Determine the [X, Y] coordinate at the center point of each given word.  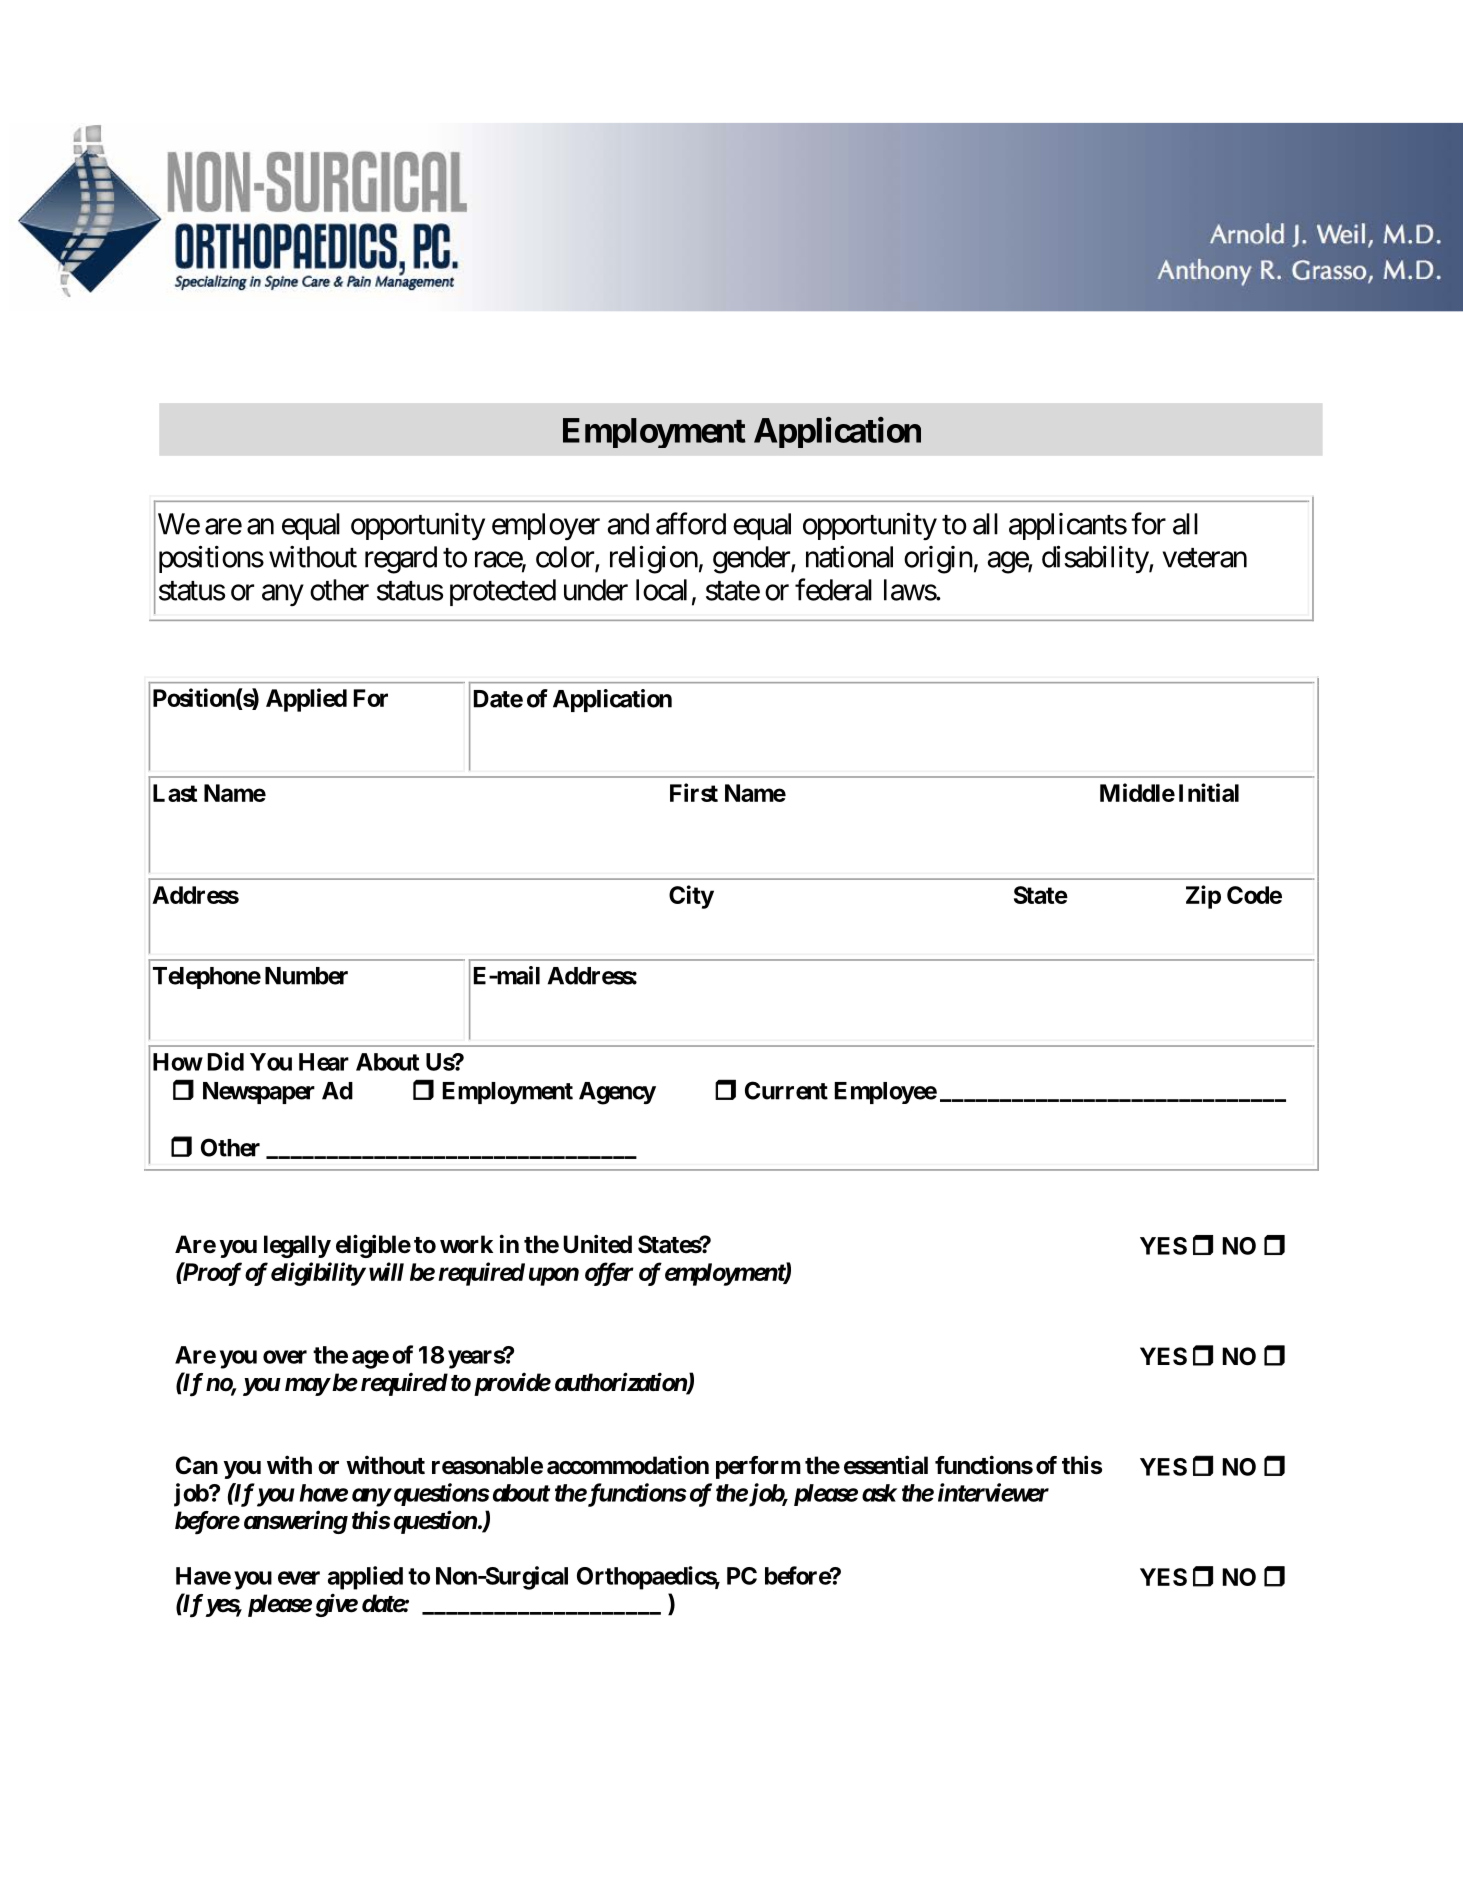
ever [299, 1578]
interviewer [993, 1492]
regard [401, 560]
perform [758, 1467]
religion [654, 559]
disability [1096, 559]
